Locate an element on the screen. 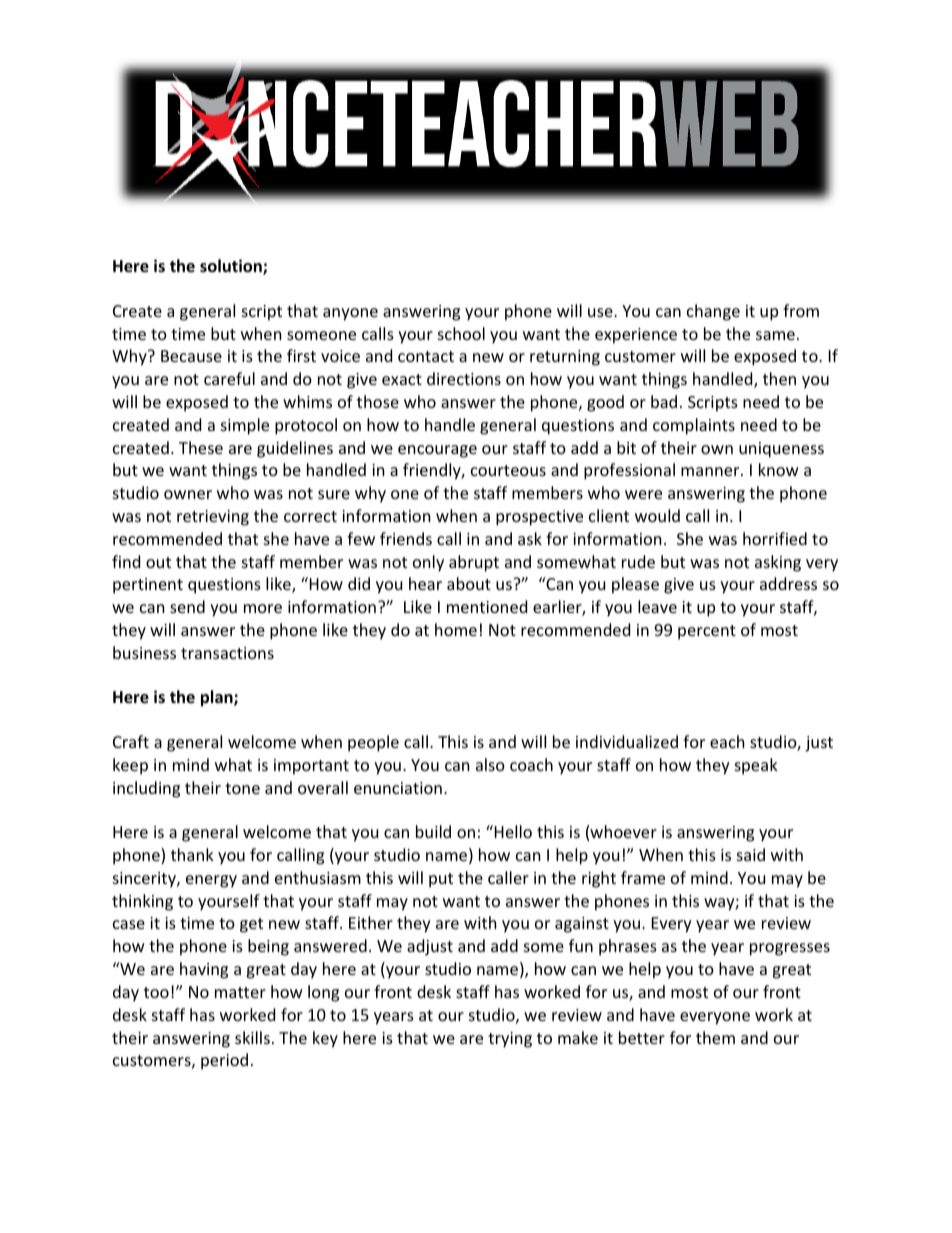 The width and height of the screenshot is (952, 1233). period is located at coordinates (224, 1061).
